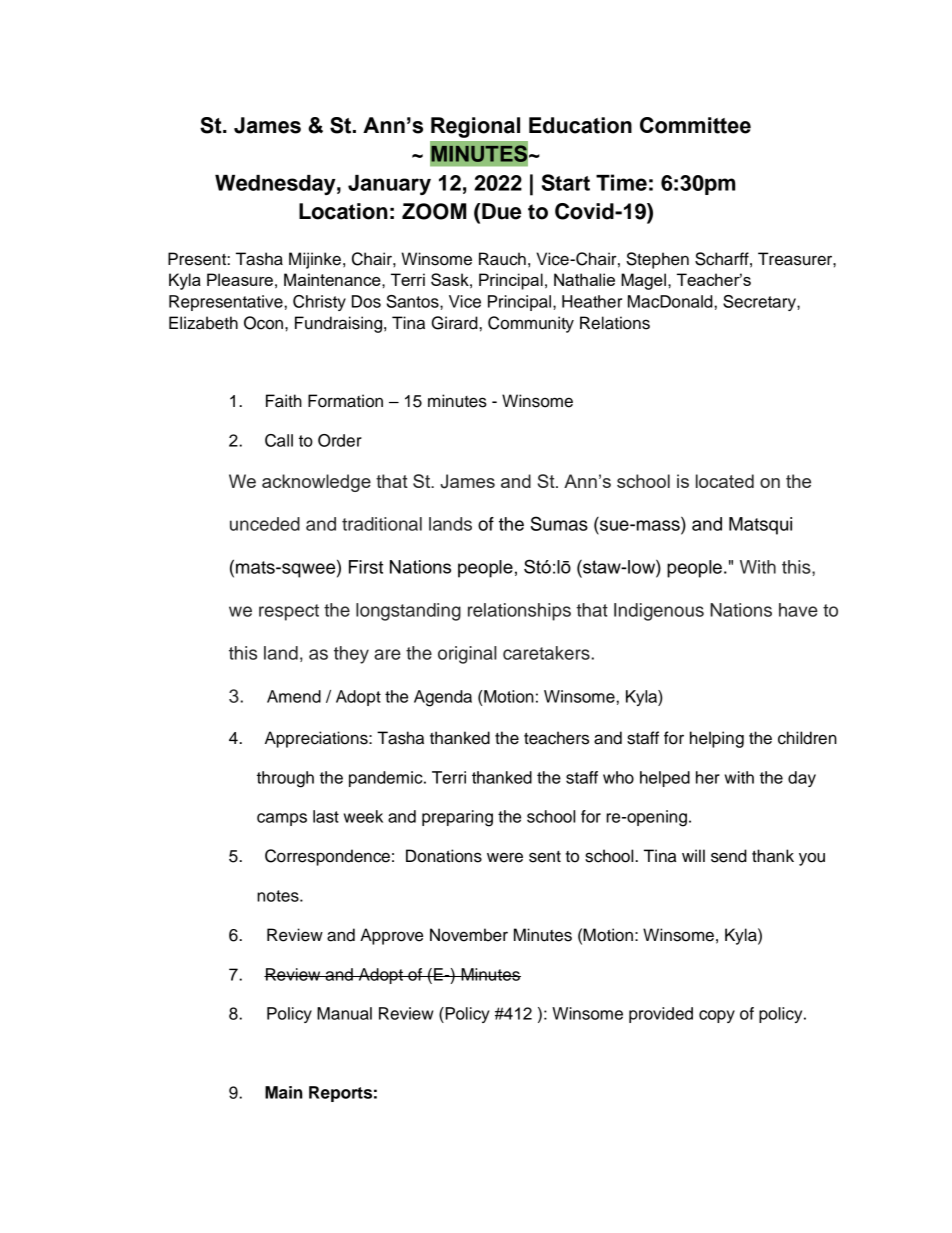 The image size is (952, 1233). What do you see at coordinates (475, 127) in the screenshot?
I see `Regional` at bounding box center [475, 127].
